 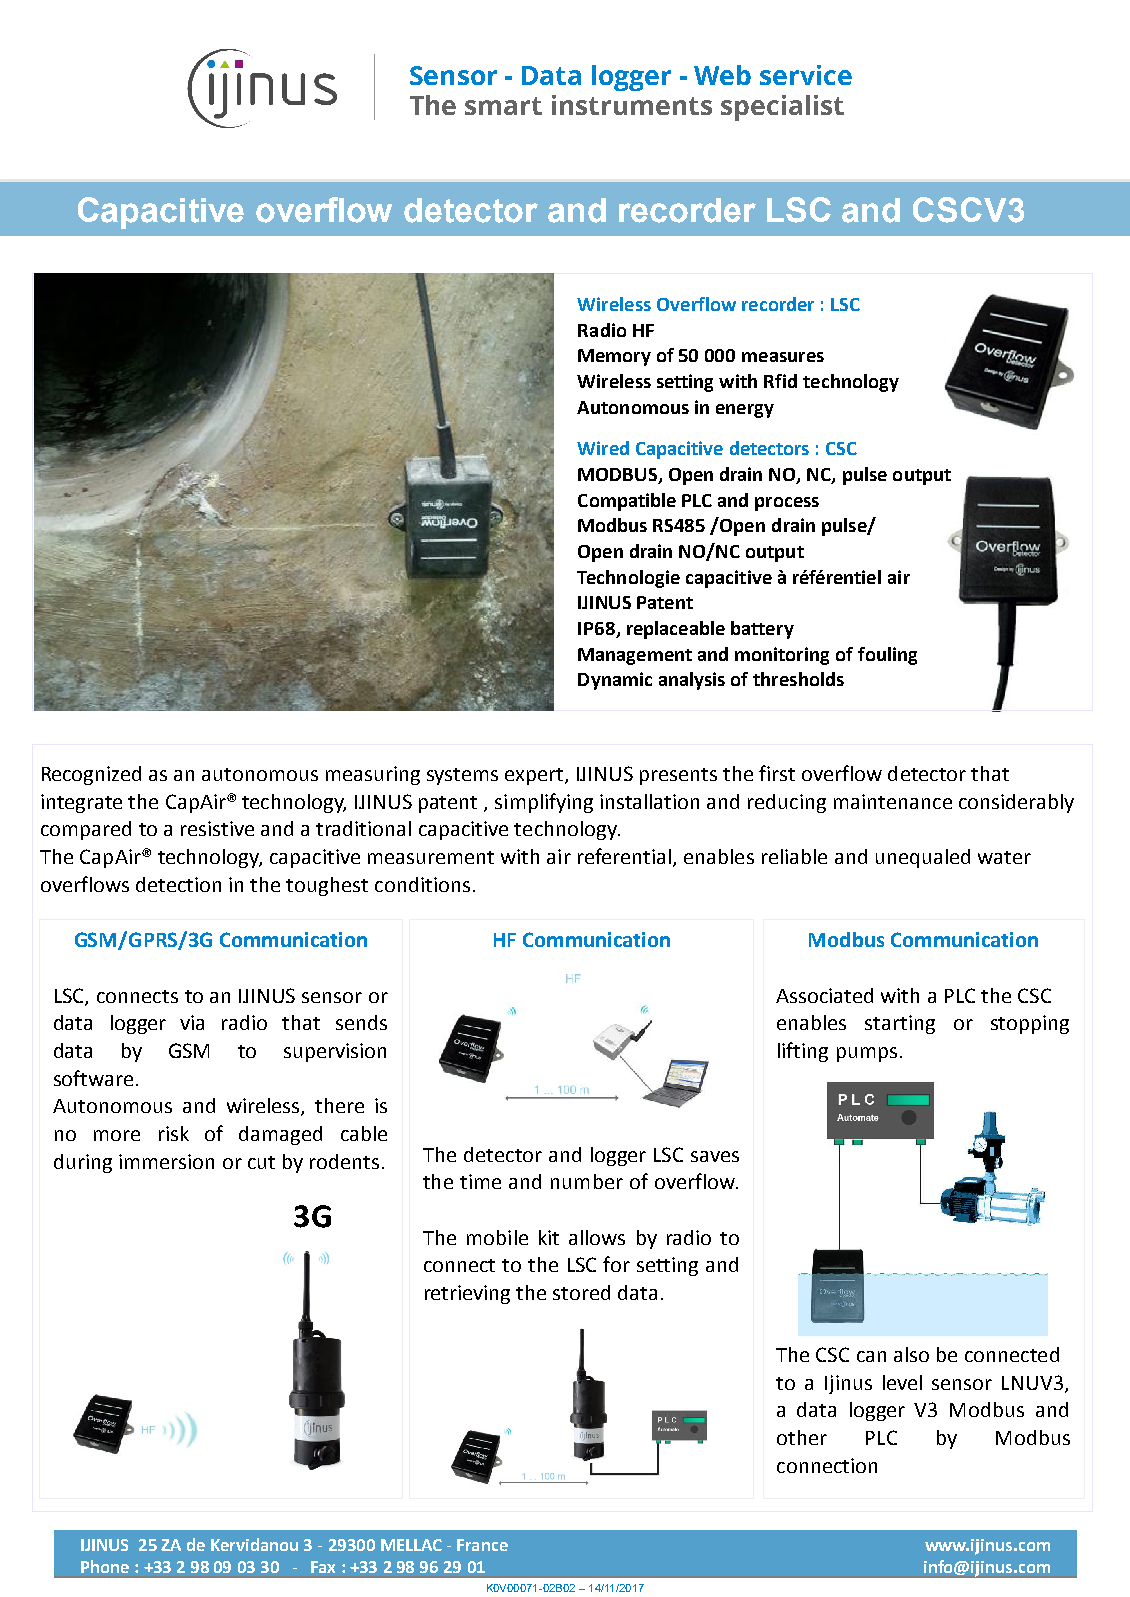 What do you see at coordinates (544, 803) in the screenshot?
I see `simplifying` at bounding box center [544, 803].
